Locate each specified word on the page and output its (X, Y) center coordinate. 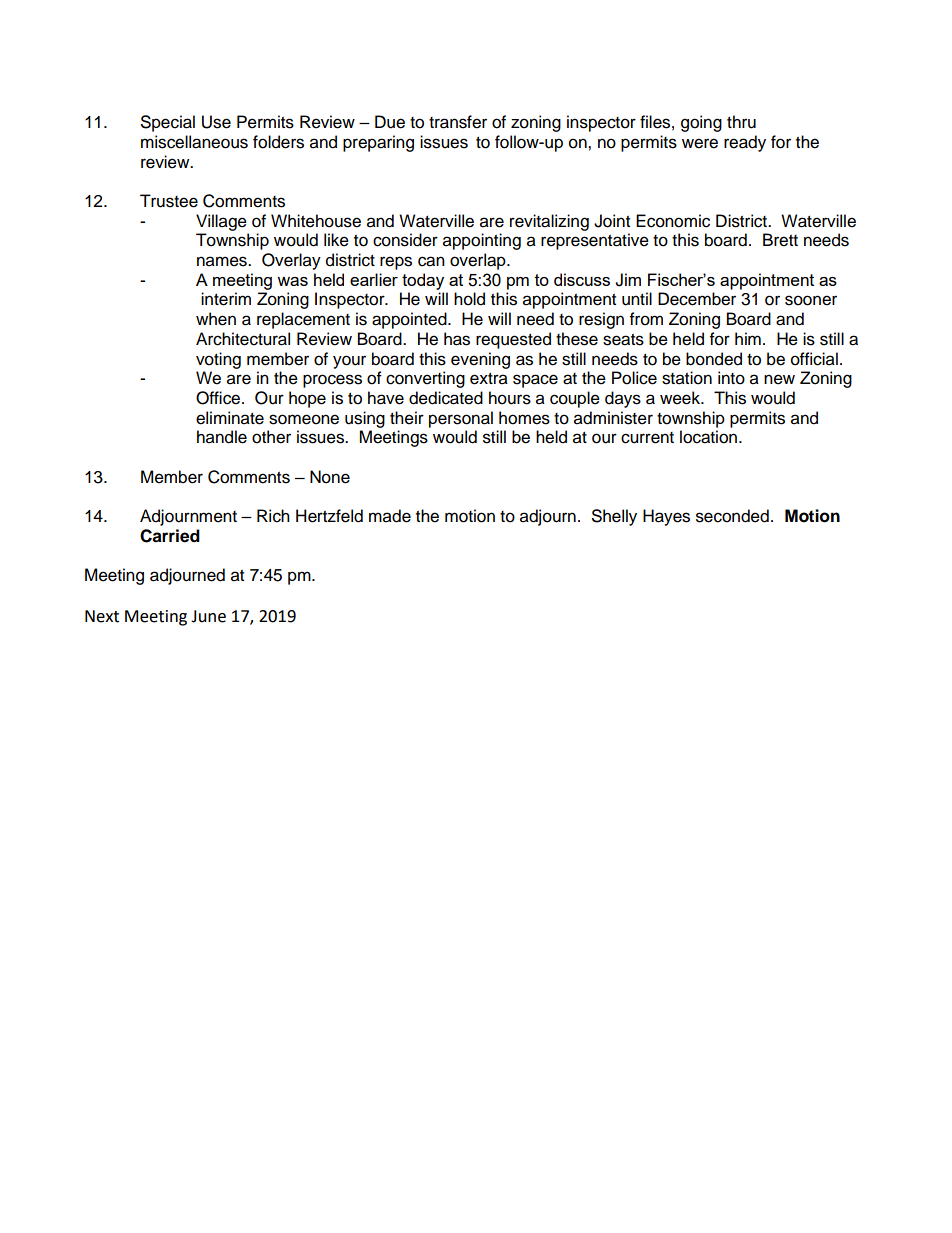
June (208, 616)
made (390, 516)
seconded (732, 516)
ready (745, 143)
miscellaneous (194, 142)
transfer (458, 122)
